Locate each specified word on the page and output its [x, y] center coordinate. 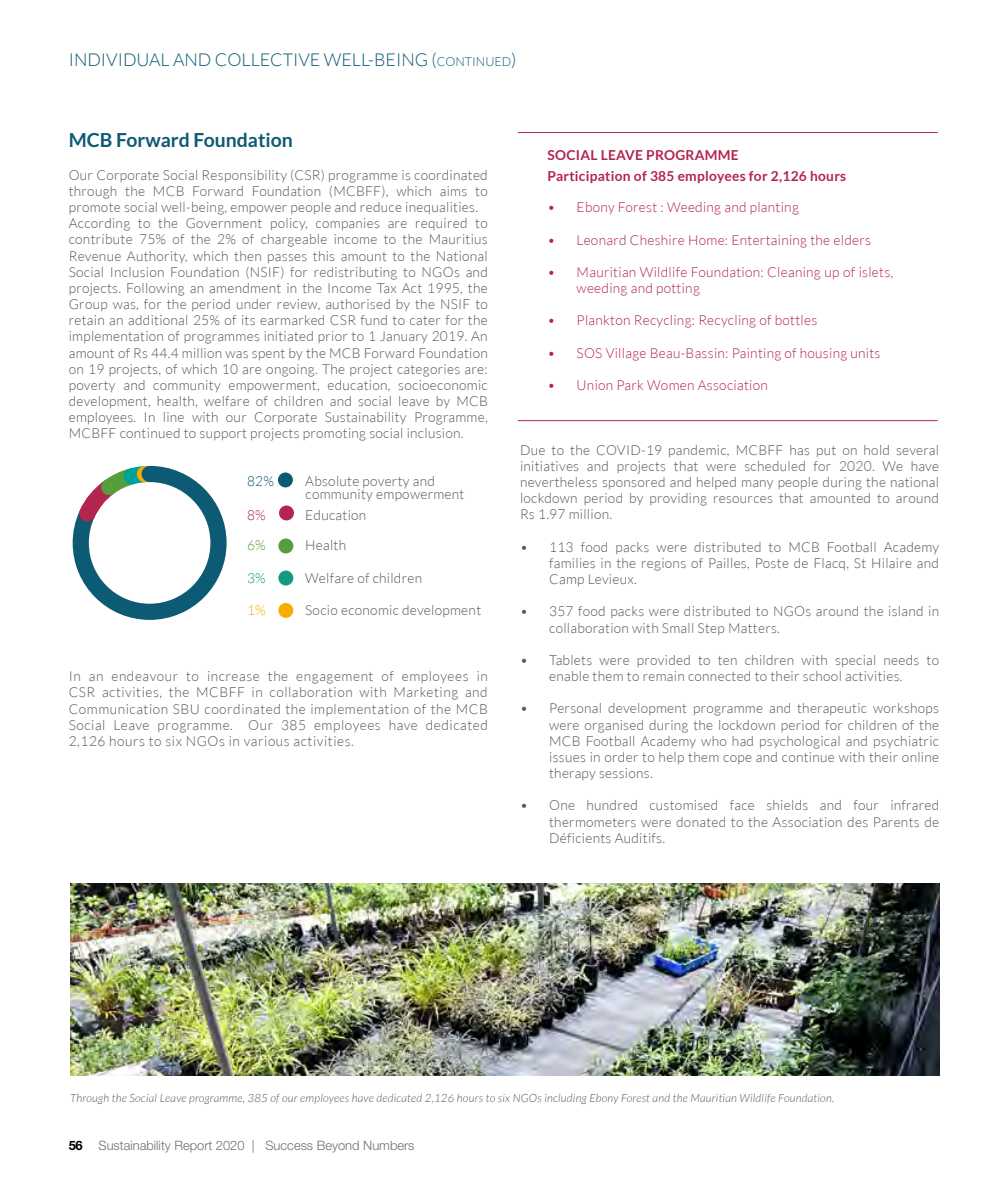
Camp [567, 580]
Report [193, 1146]
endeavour [145, 676]
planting [775, 208]
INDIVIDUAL [120, 60]
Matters [754, 628]
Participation [589, 177]
